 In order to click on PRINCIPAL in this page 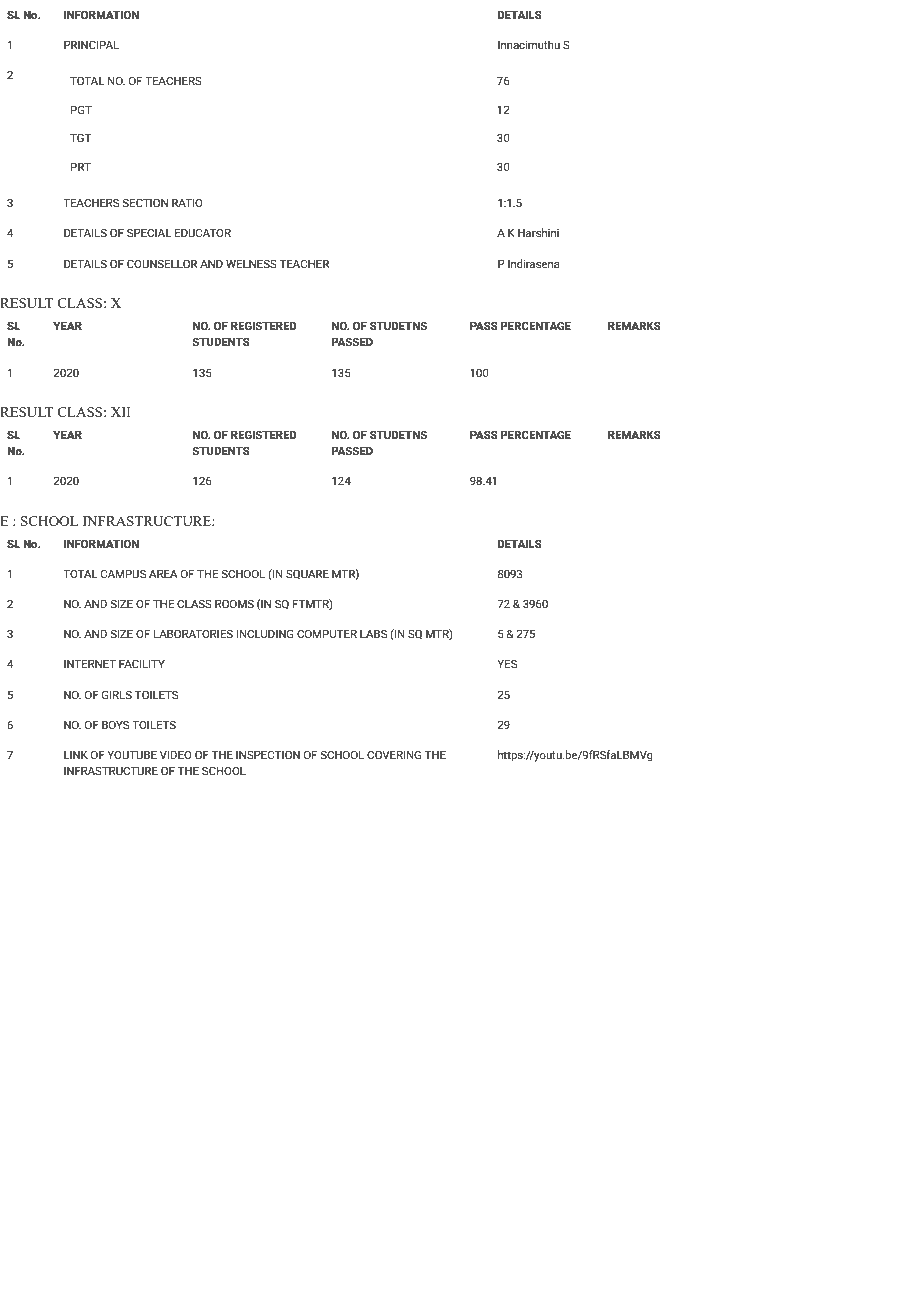, I will do `click(91, 44)`.
